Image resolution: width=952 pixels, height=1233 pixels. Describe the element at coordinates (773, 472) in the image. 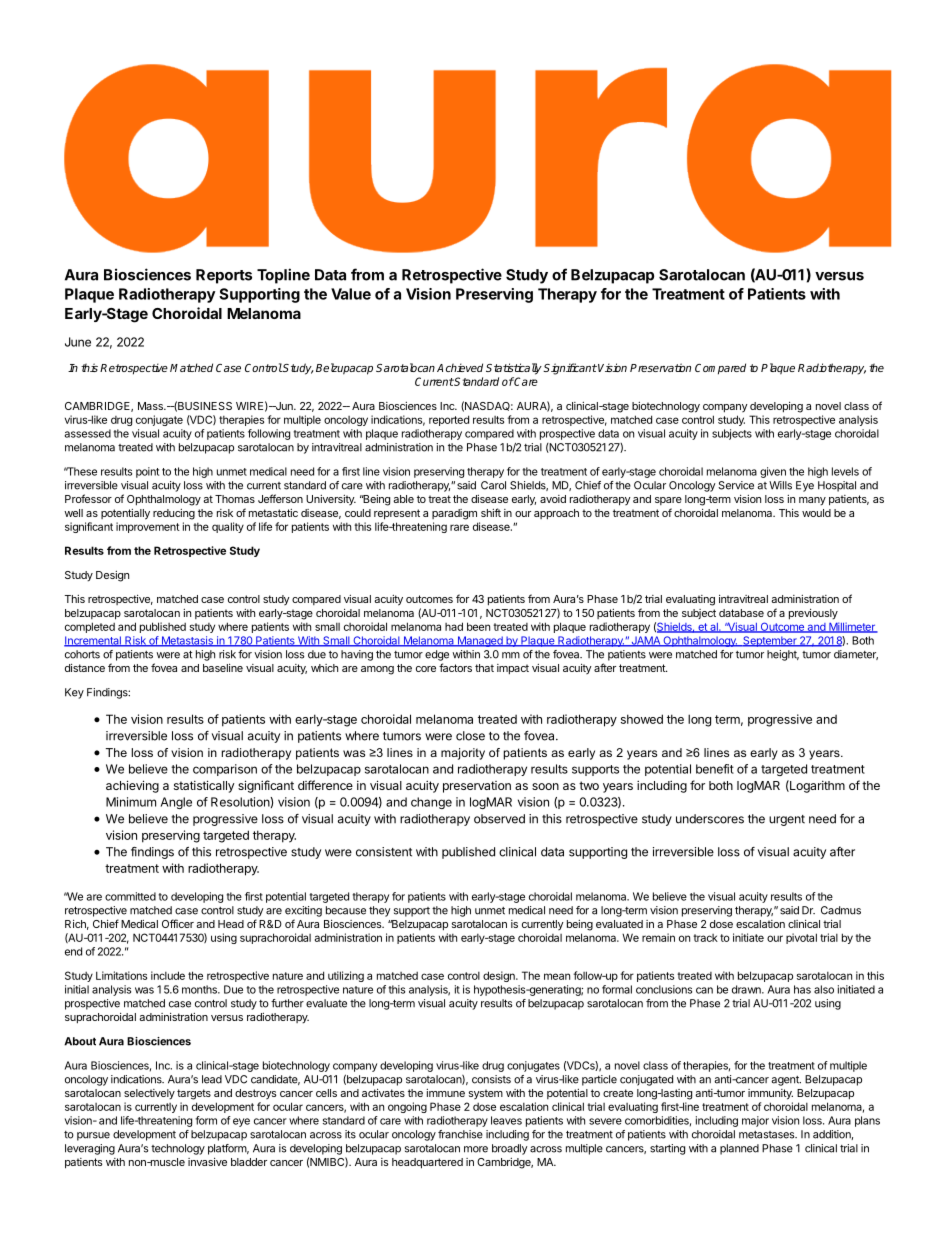

I see `given` at that location.
